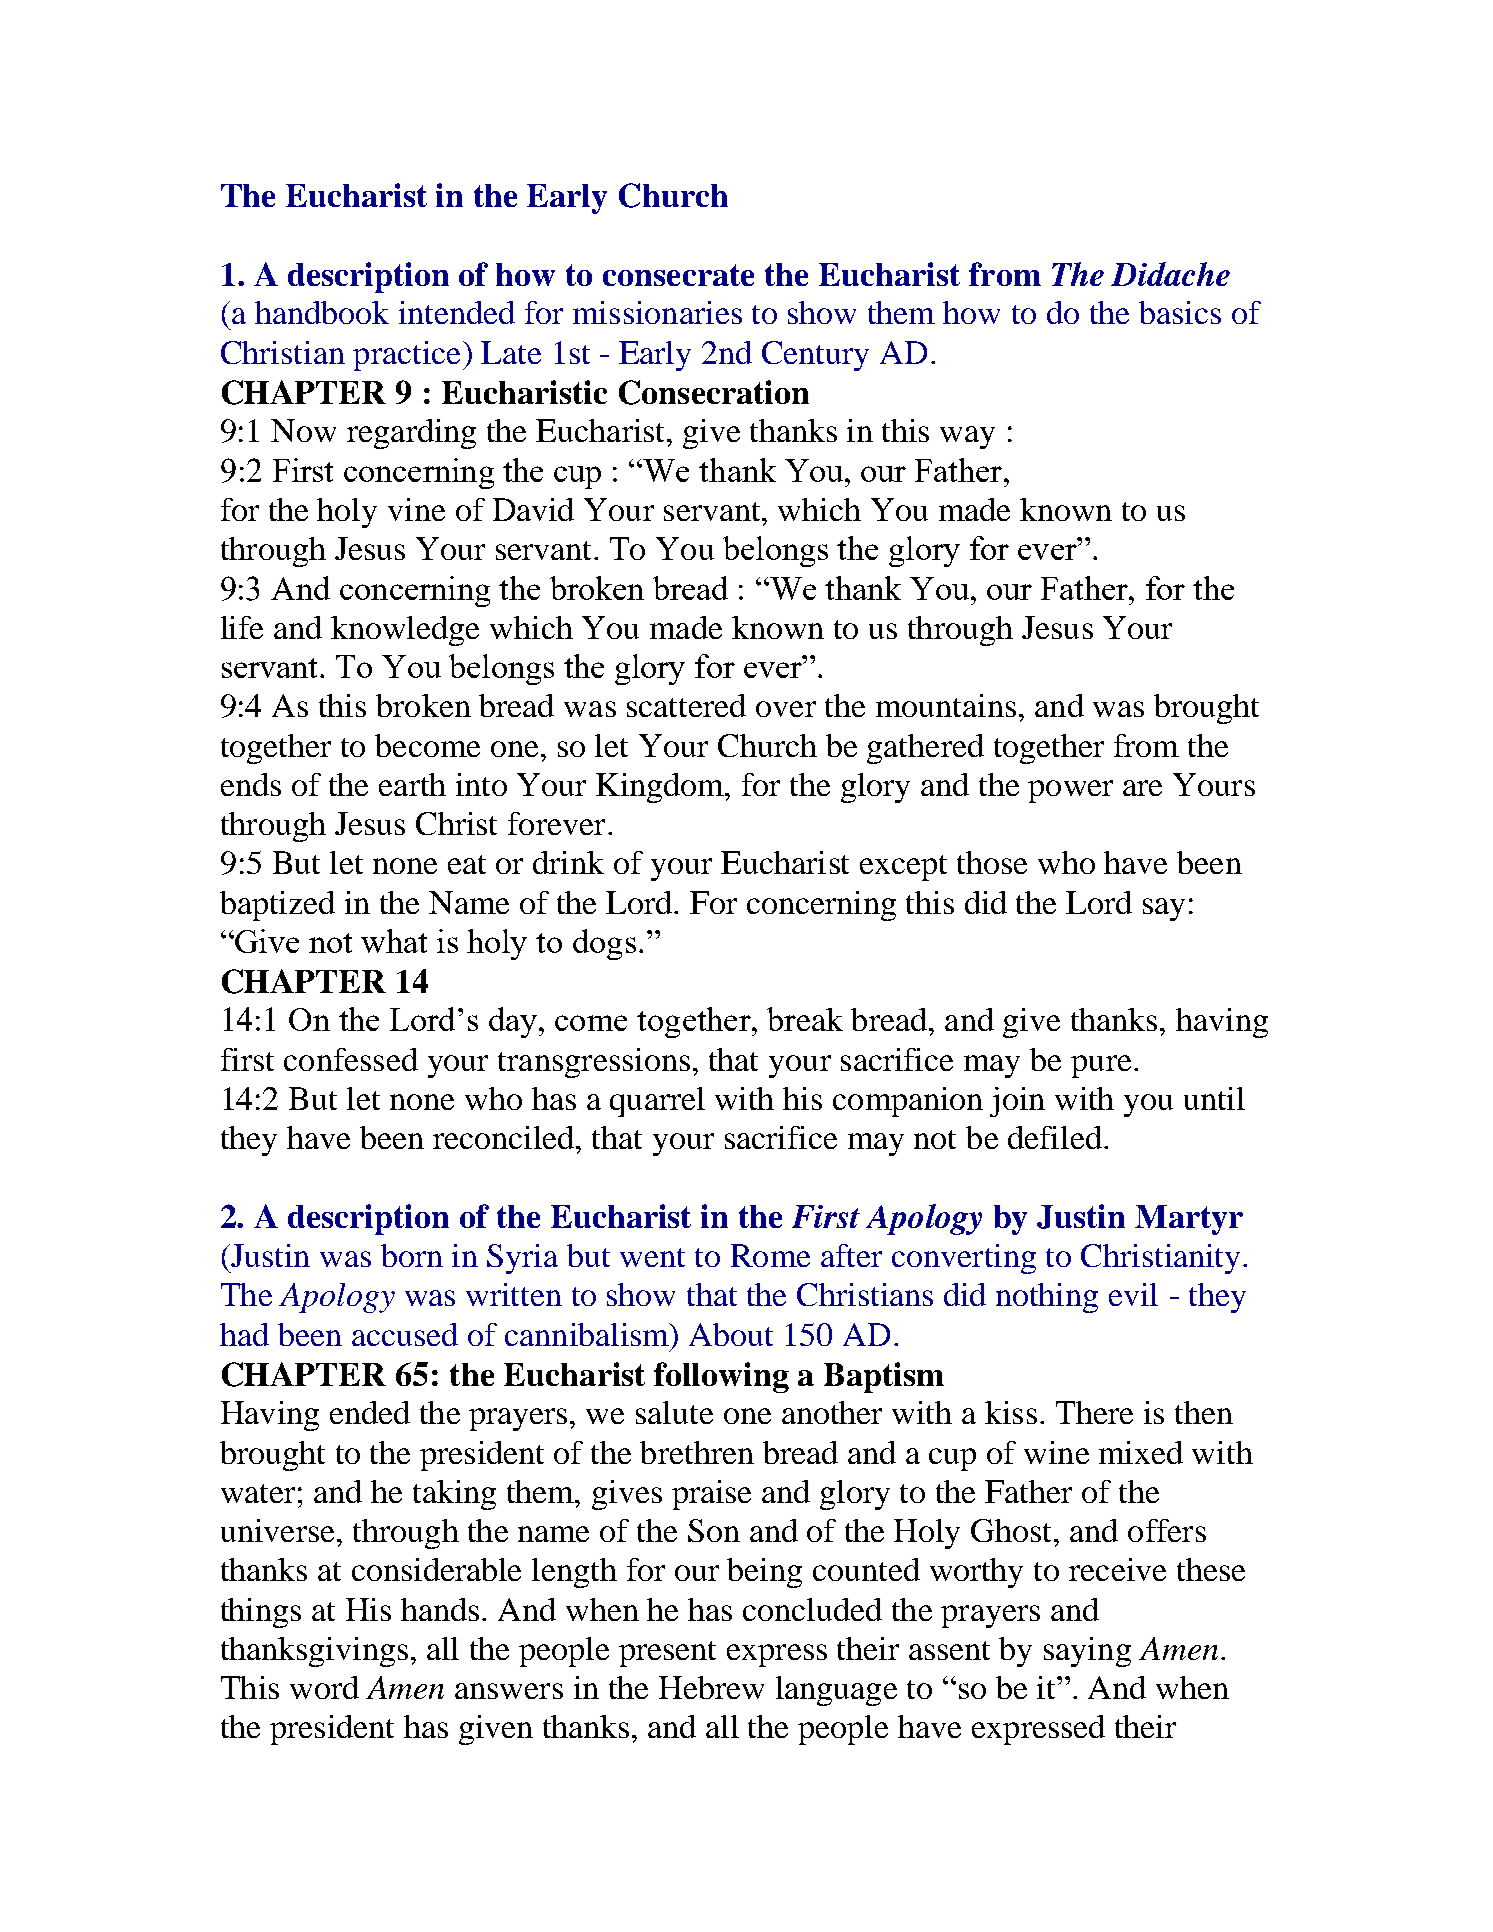 Image resolution: width=1493 pixels, height=1932 pixels. Describe the element at coordinates (1180, 312) in the screenshot. I see `basics` at that location.
